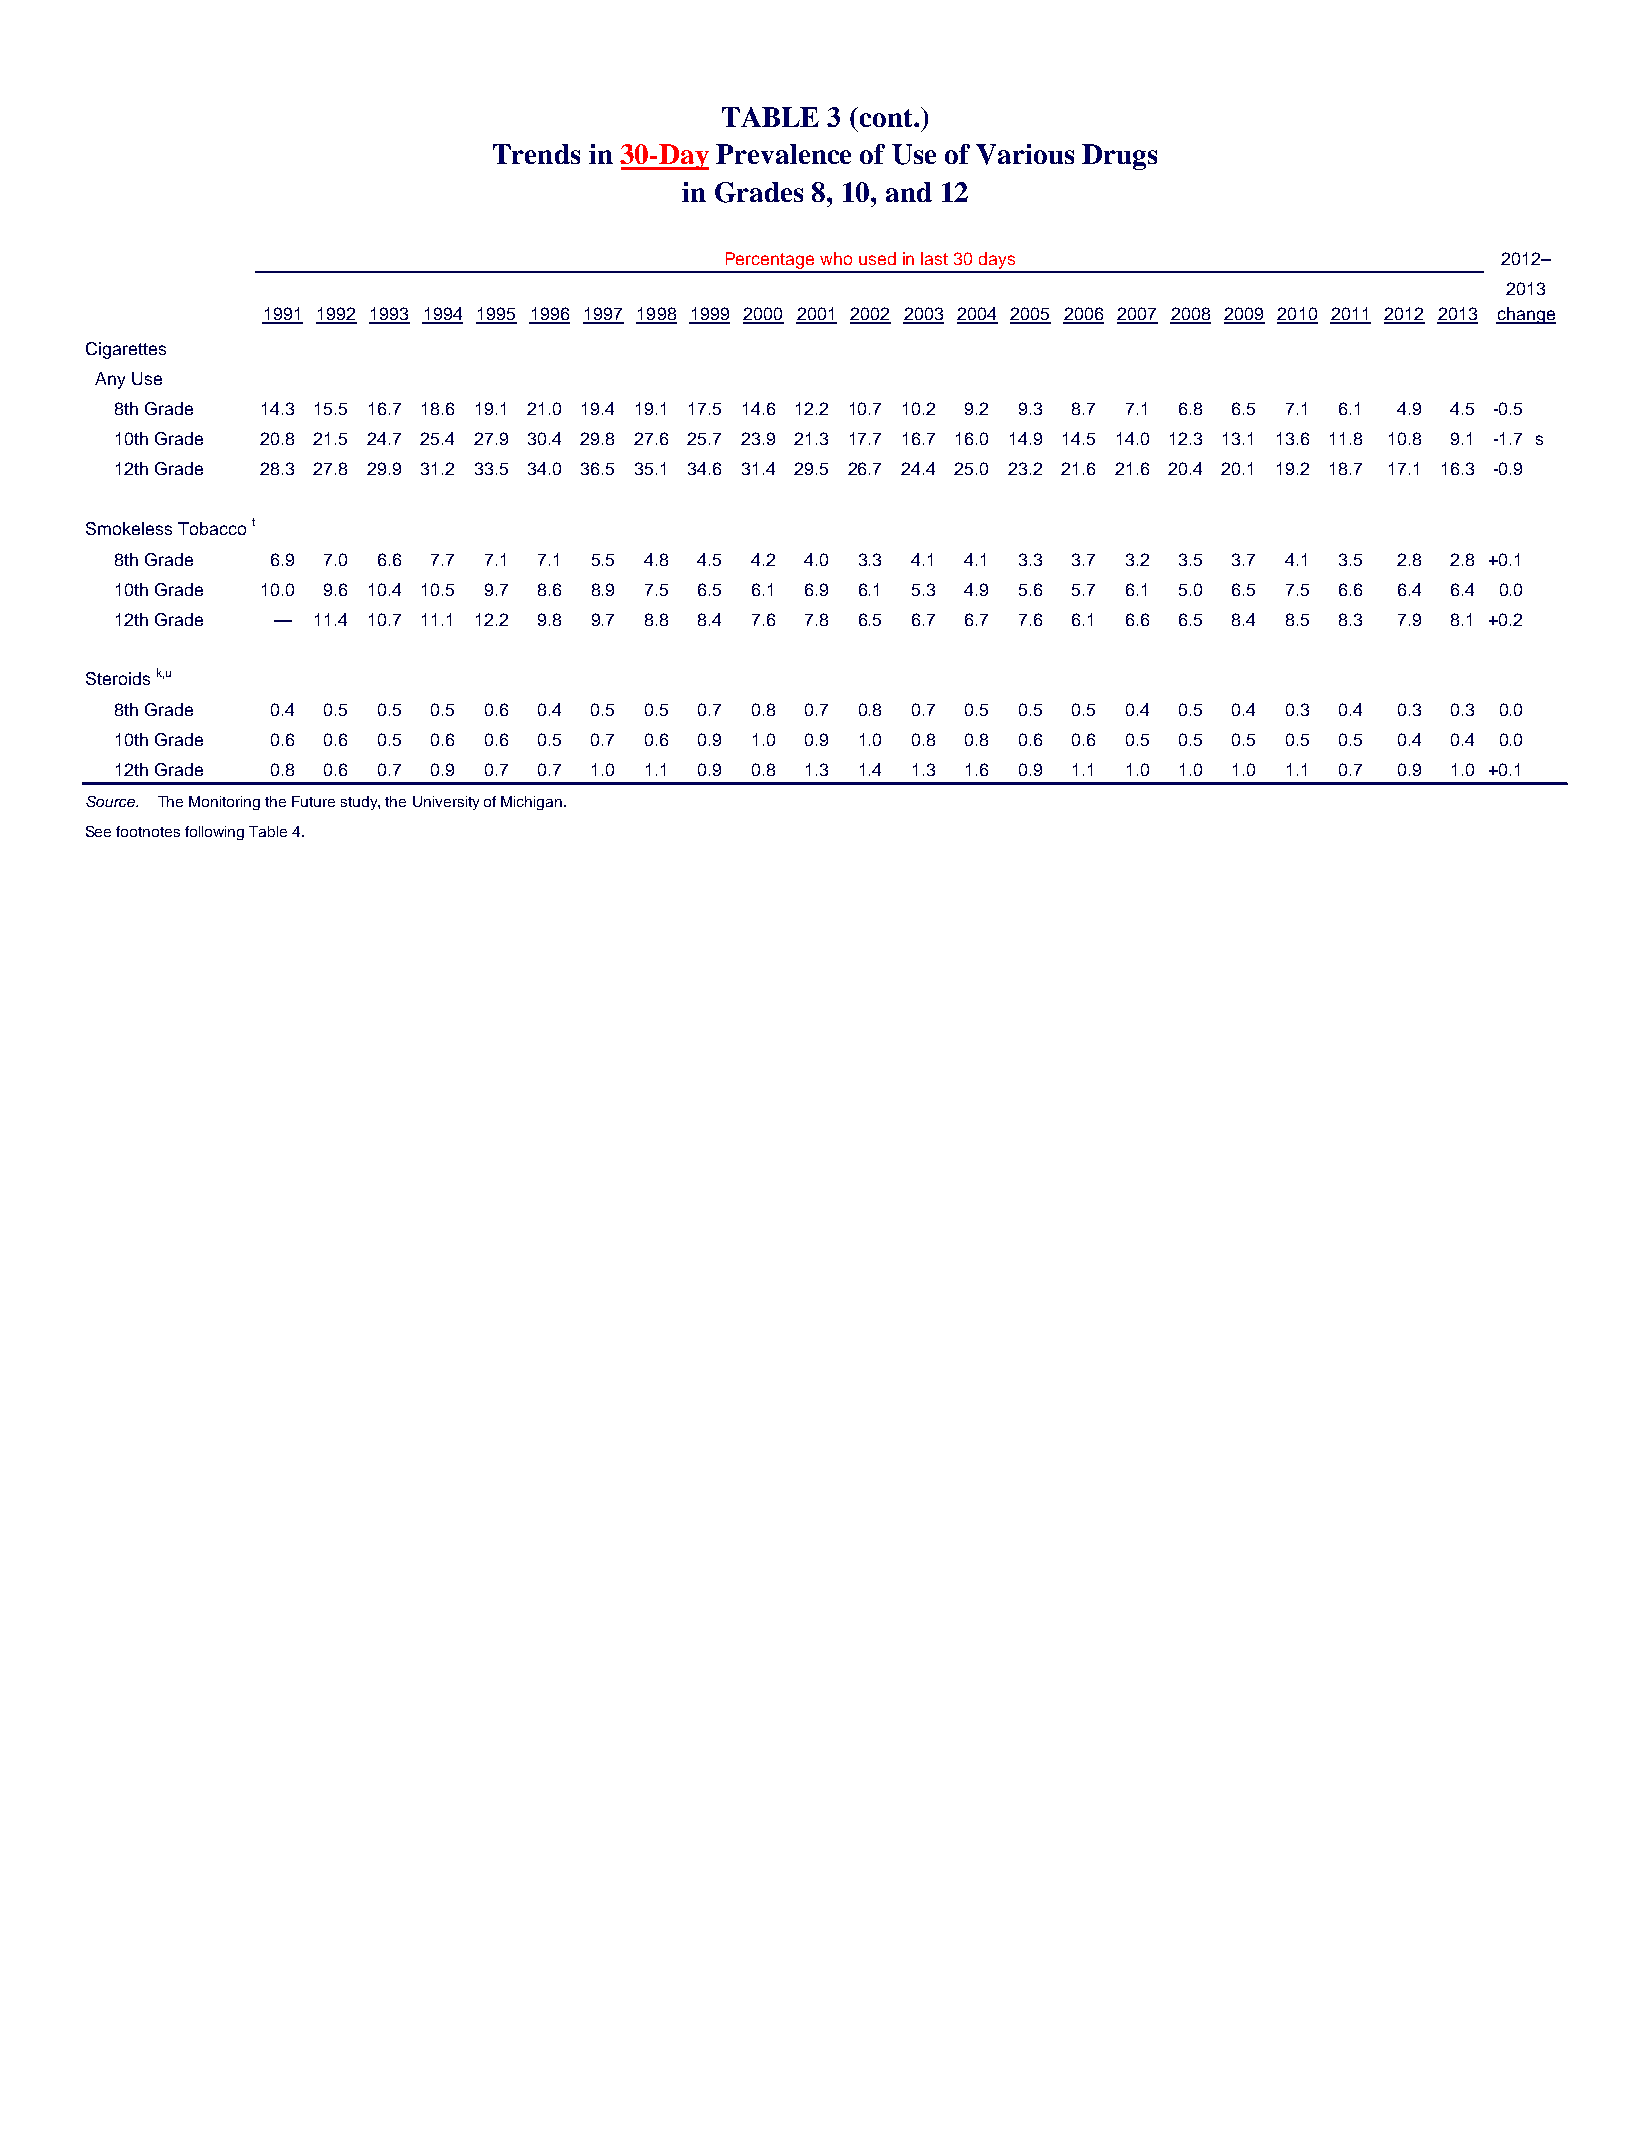 This page has height=2136, width=1651. Describe the element at coordinates (836, 258) in the page. I see `who` at that location.
